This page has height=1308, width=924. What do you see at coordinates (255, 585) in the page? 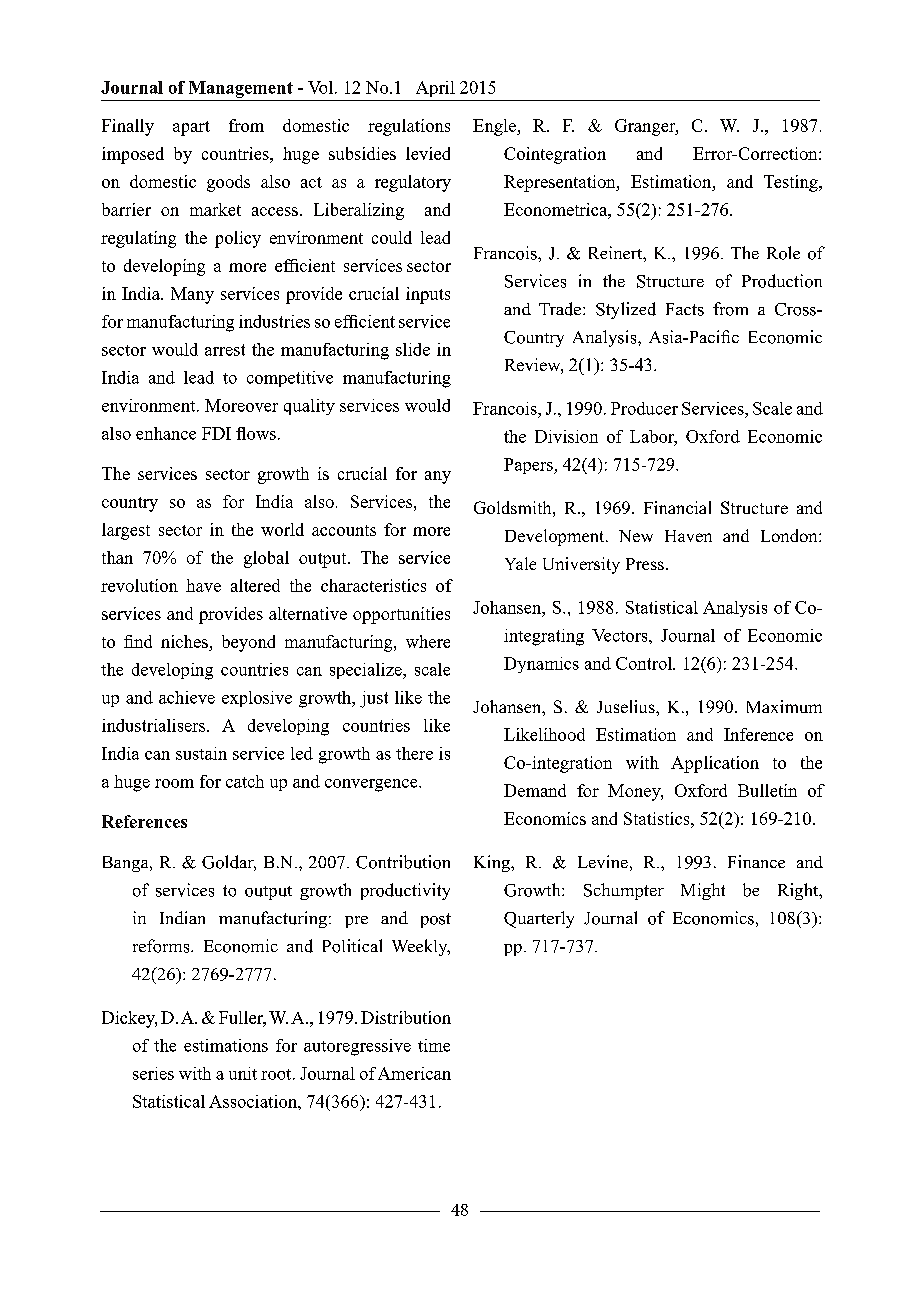
I see `altered` at bounding box center [255, 585].
